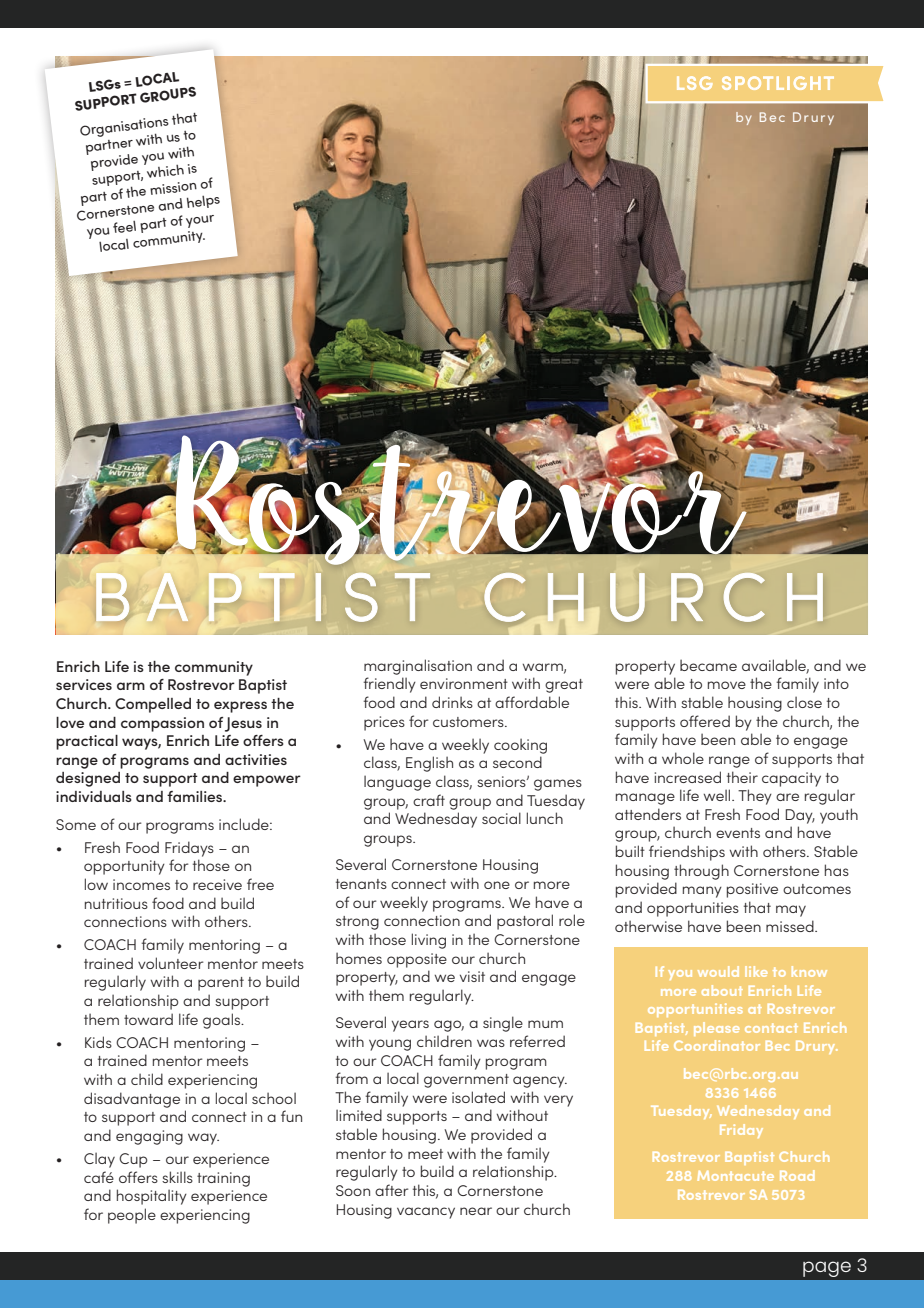 This page has width=924, height=1308. Describe the element at coordinates (132, 1216) in the page. I see `people` at that location.
